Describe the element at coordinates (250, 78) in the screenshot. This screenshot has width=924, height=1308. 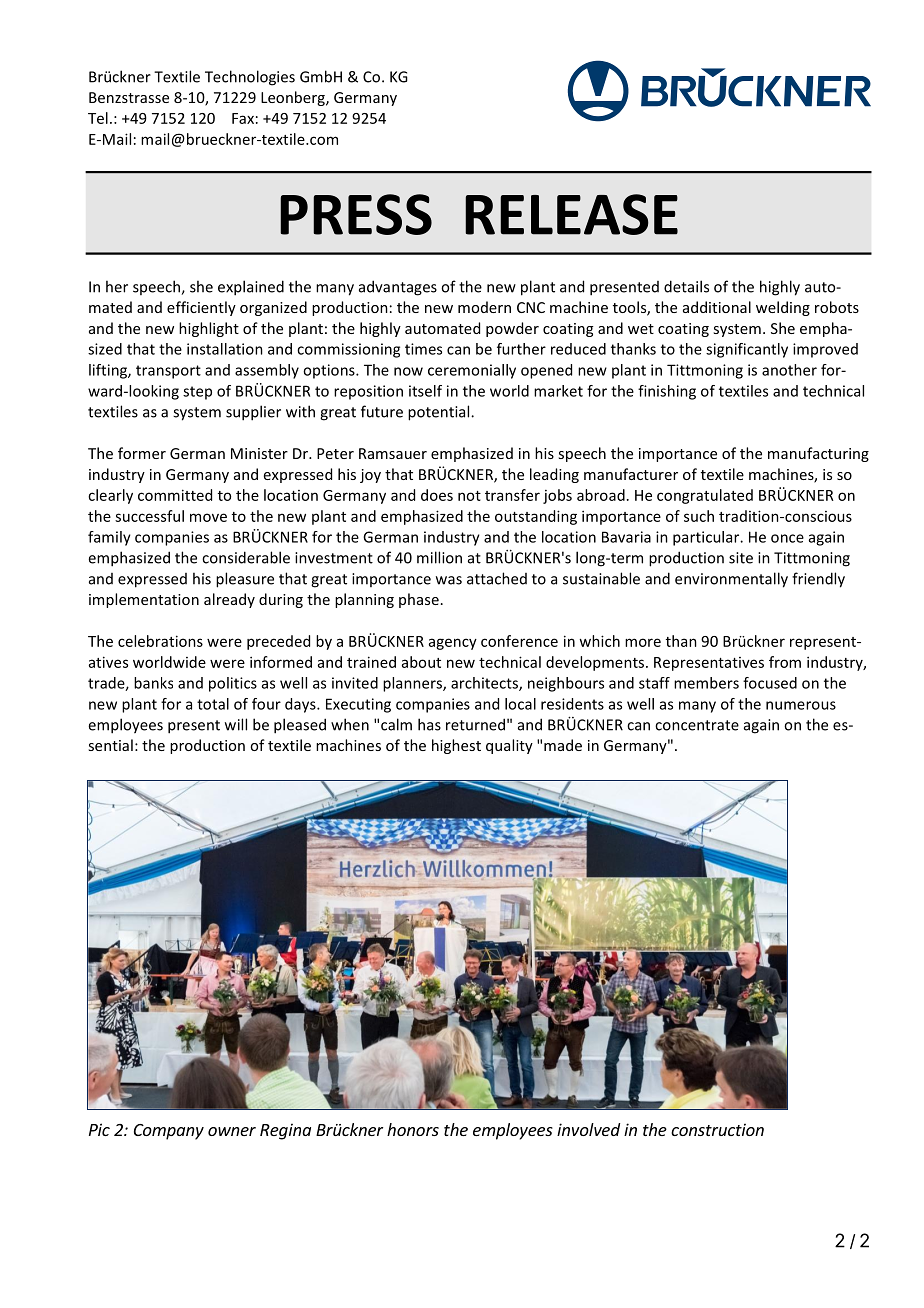
I see `Technologies` at that location.
